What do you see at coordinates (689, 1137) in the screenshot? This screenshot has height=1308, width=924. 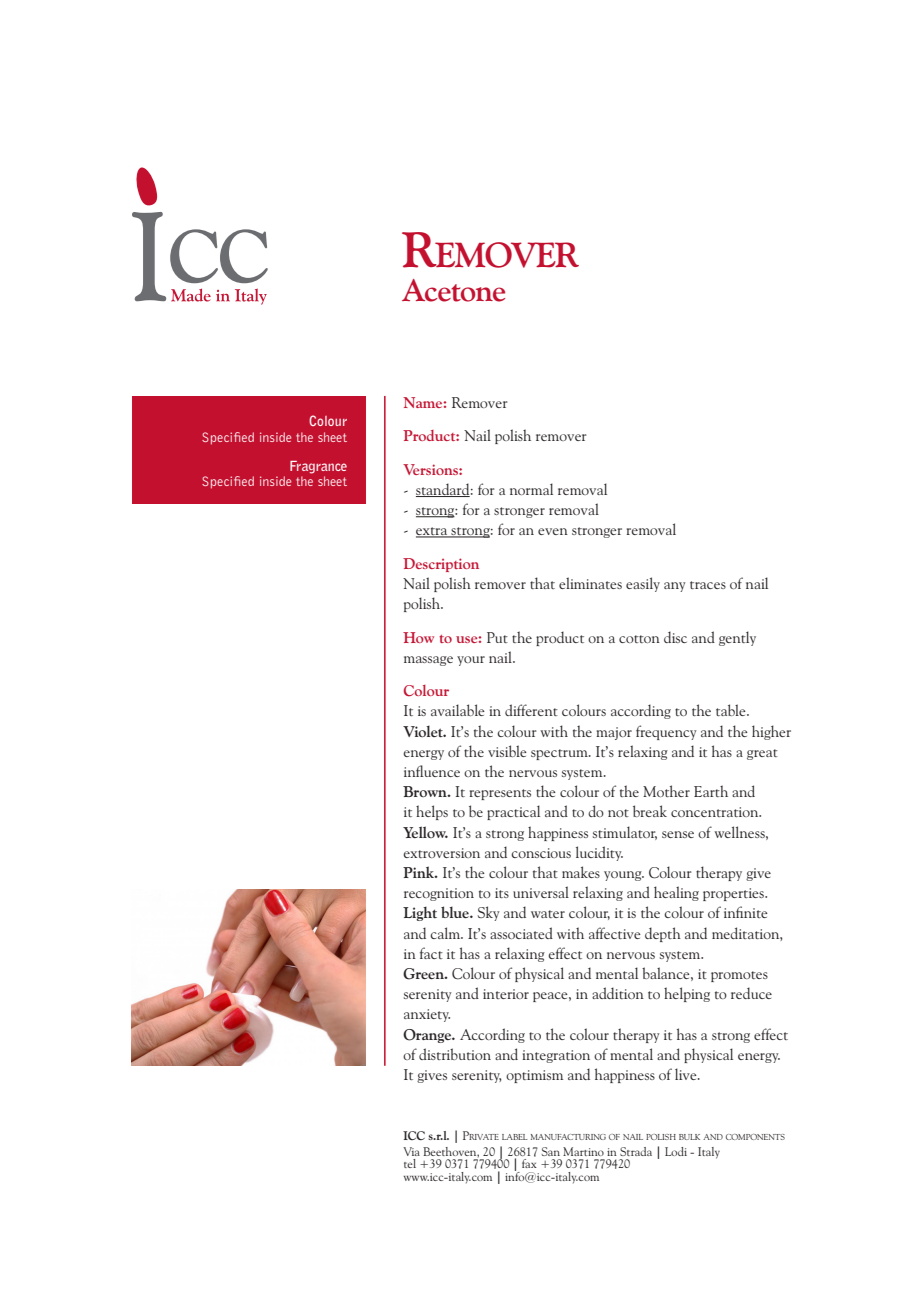 I see `bulk` at bounding box center [689, 1137].
